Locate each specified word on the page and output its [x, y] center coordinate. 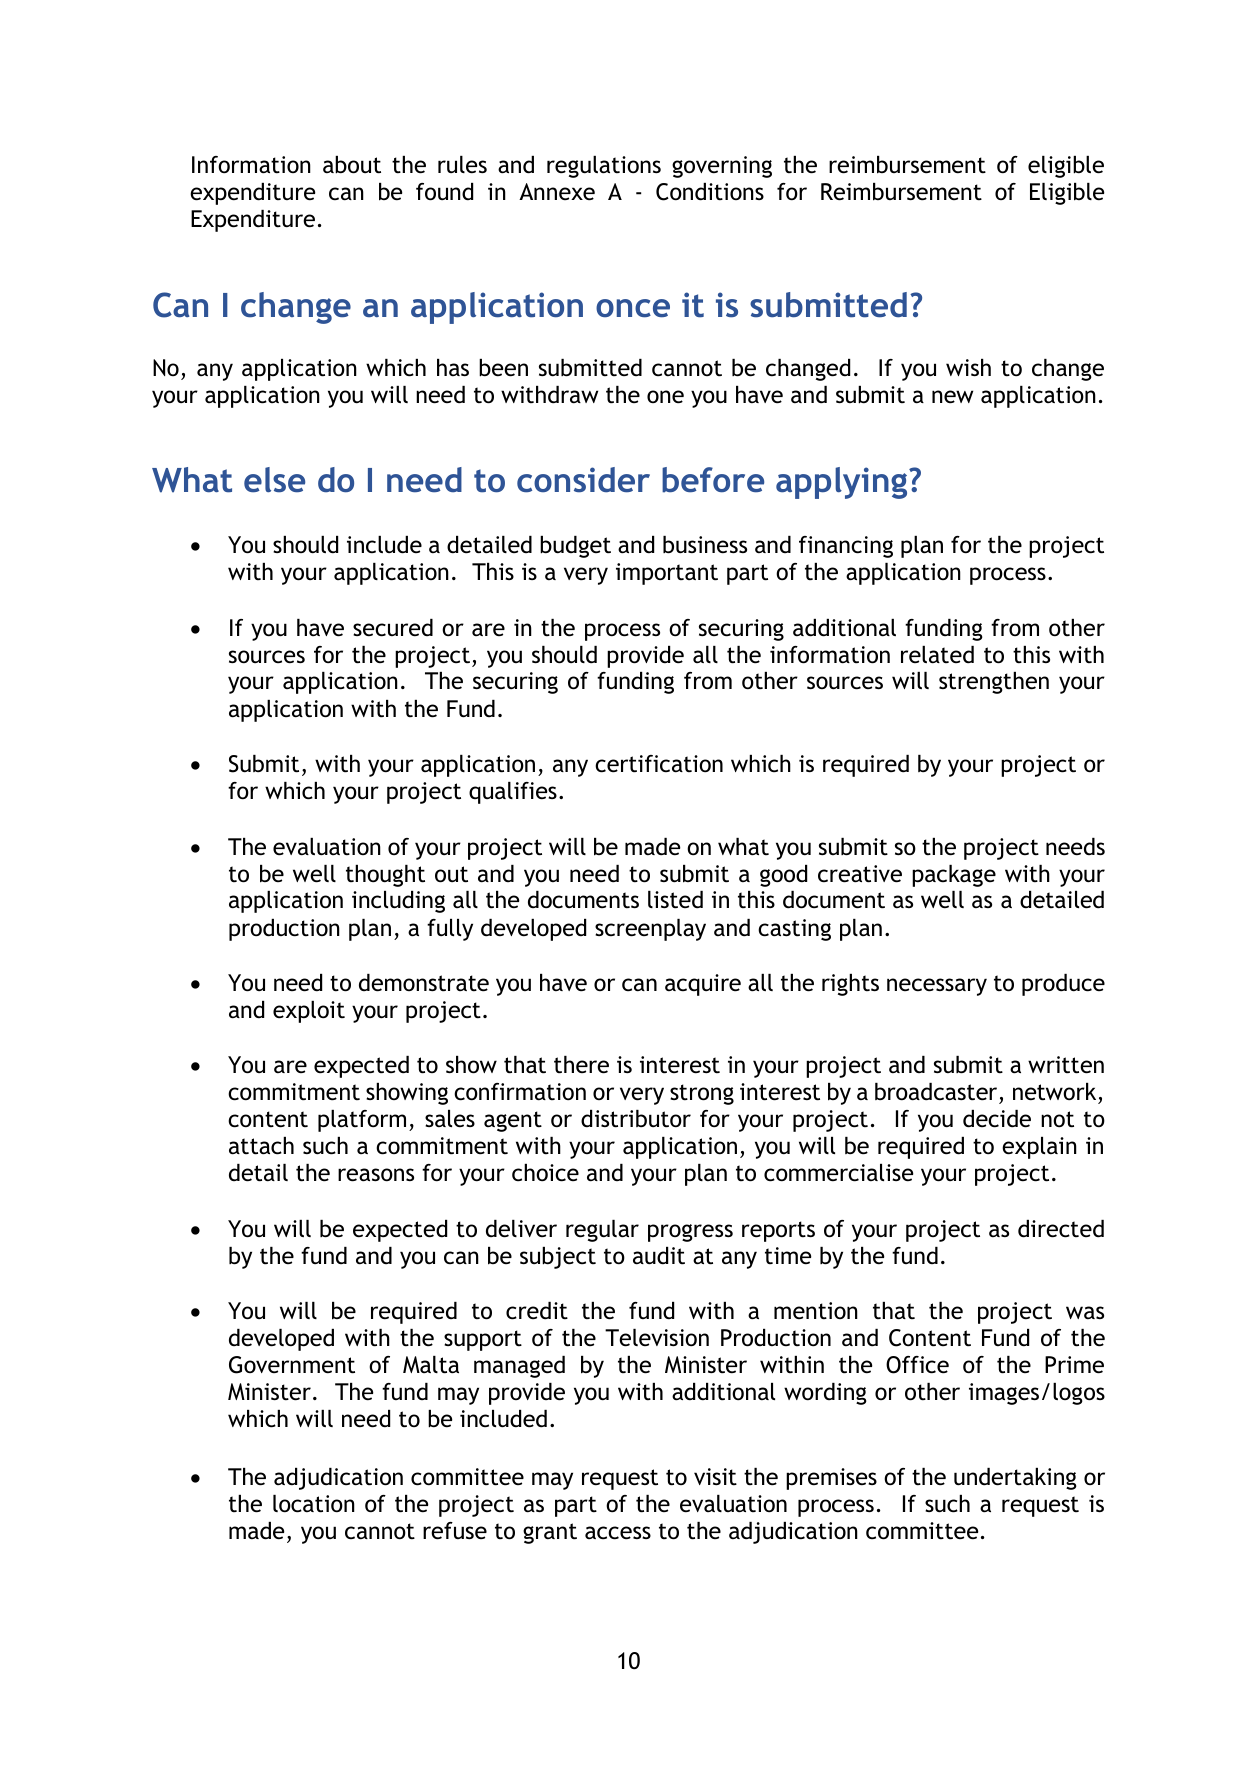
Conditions [710, 192]
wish [968, 367]
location [314, 1504]
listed [675, 900]
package [954, 876]
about [352, 165]
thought [385, 876]
